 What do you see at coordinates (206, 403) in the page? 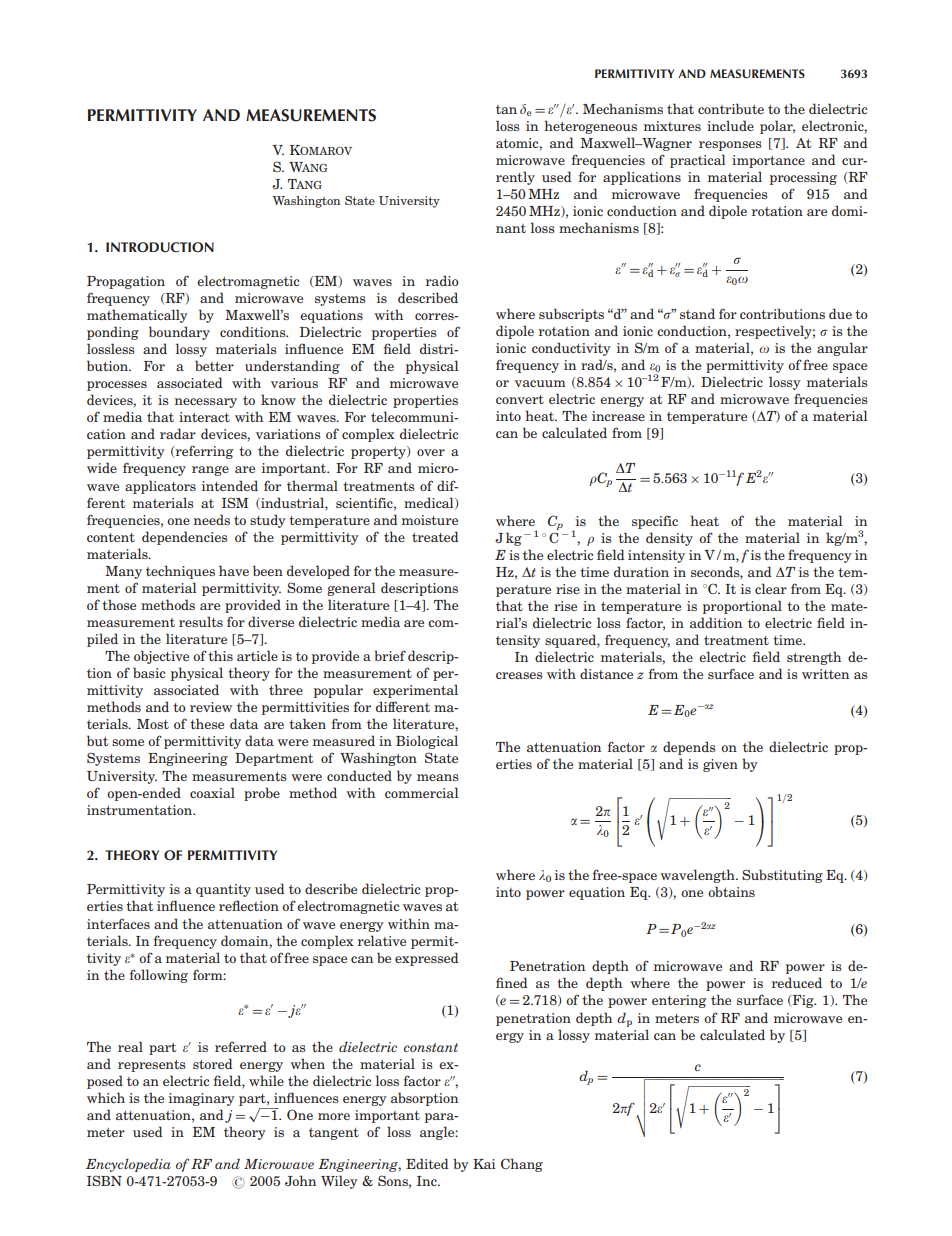
I see `necessary` at bounding box center [206, 403].
